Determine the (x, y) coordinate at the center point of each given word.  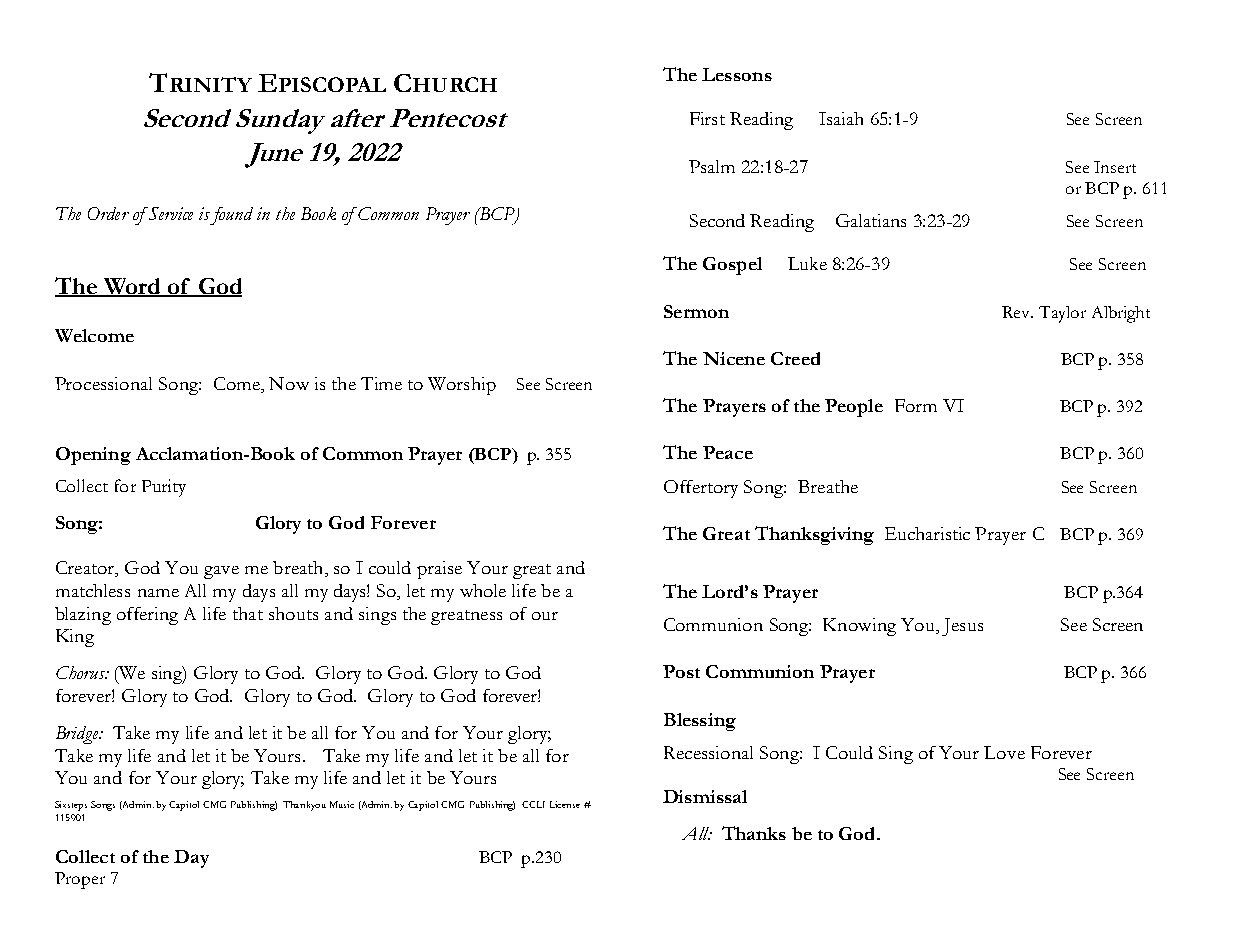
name (158, 593)
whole (483, 590)
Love (1004, 752)
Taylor (1062, 314)
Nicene (734, 358)
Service (170, 213)
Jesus (962, 627)
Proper (80, 880)
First (707, 118)
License (565, 804)
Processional (103, 383)
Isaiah (841, 118)
